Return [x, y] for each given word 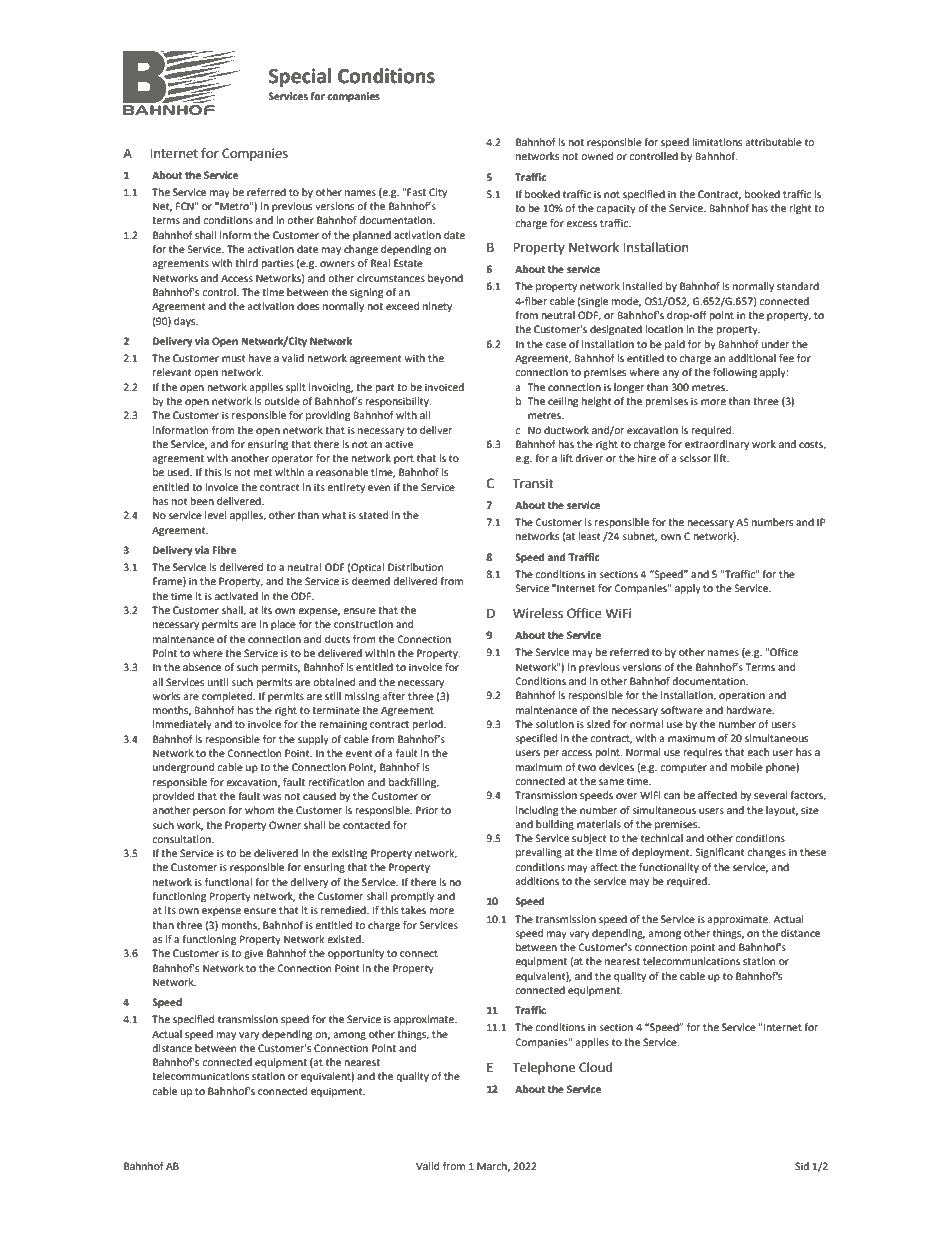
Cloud [595, 1067]
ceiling [563, 402]
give [253, 954]
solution [554, 724]
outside [282, 401]
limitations [717, 142]
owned [597, 156]
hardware [750, 710]
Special [300, 77]
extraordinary [717, 445]
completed [228, 697]
